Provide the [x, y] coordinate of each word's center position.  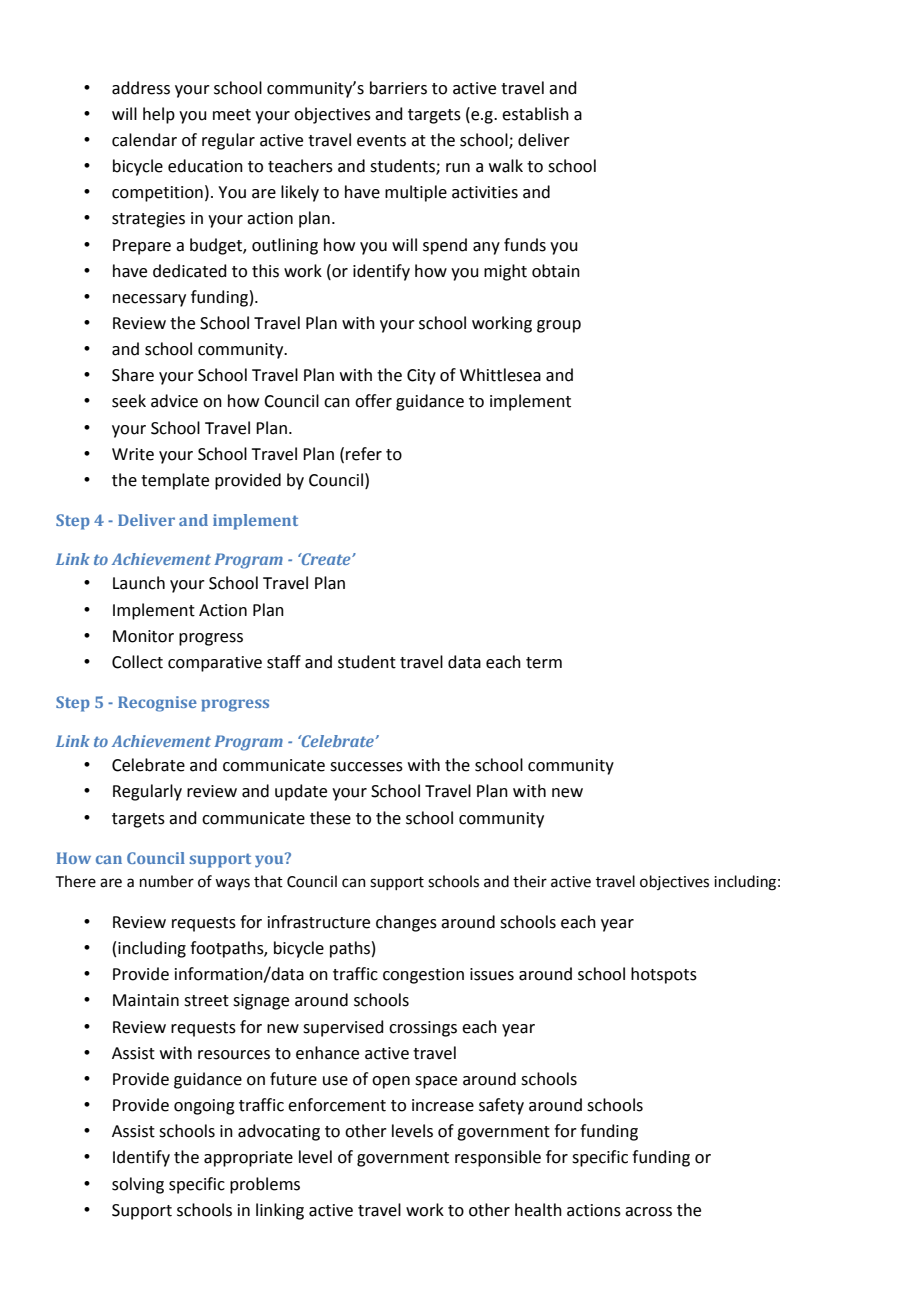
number [167, 881]
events [381, 141]
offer [373, 401]
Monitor [143, 636]
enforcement [337, 1105]
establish [535, 114]
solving [138, 1185]
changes [406, 923]
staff [284, 662]
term [544, 663]
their [530, 881]
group [559, 326]
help [159, 115]
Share [133, 375]
